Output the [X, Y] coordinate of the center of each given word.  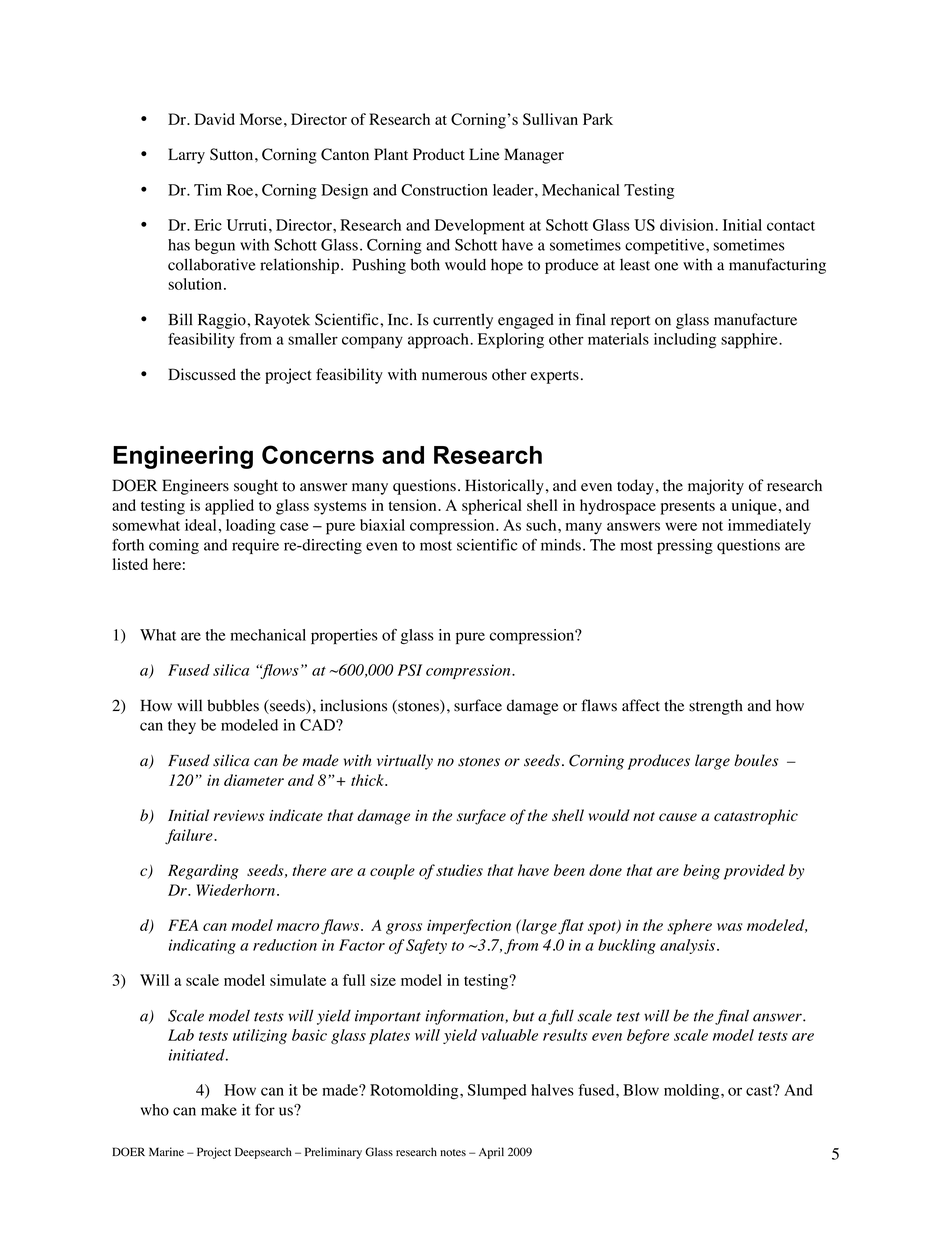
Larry [186, 156]
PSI [410, 670]
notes [453, 1153]
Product [439, 154]
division [688, 225]
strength [716, 707]
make [219, 1110]
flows [278, 671]
